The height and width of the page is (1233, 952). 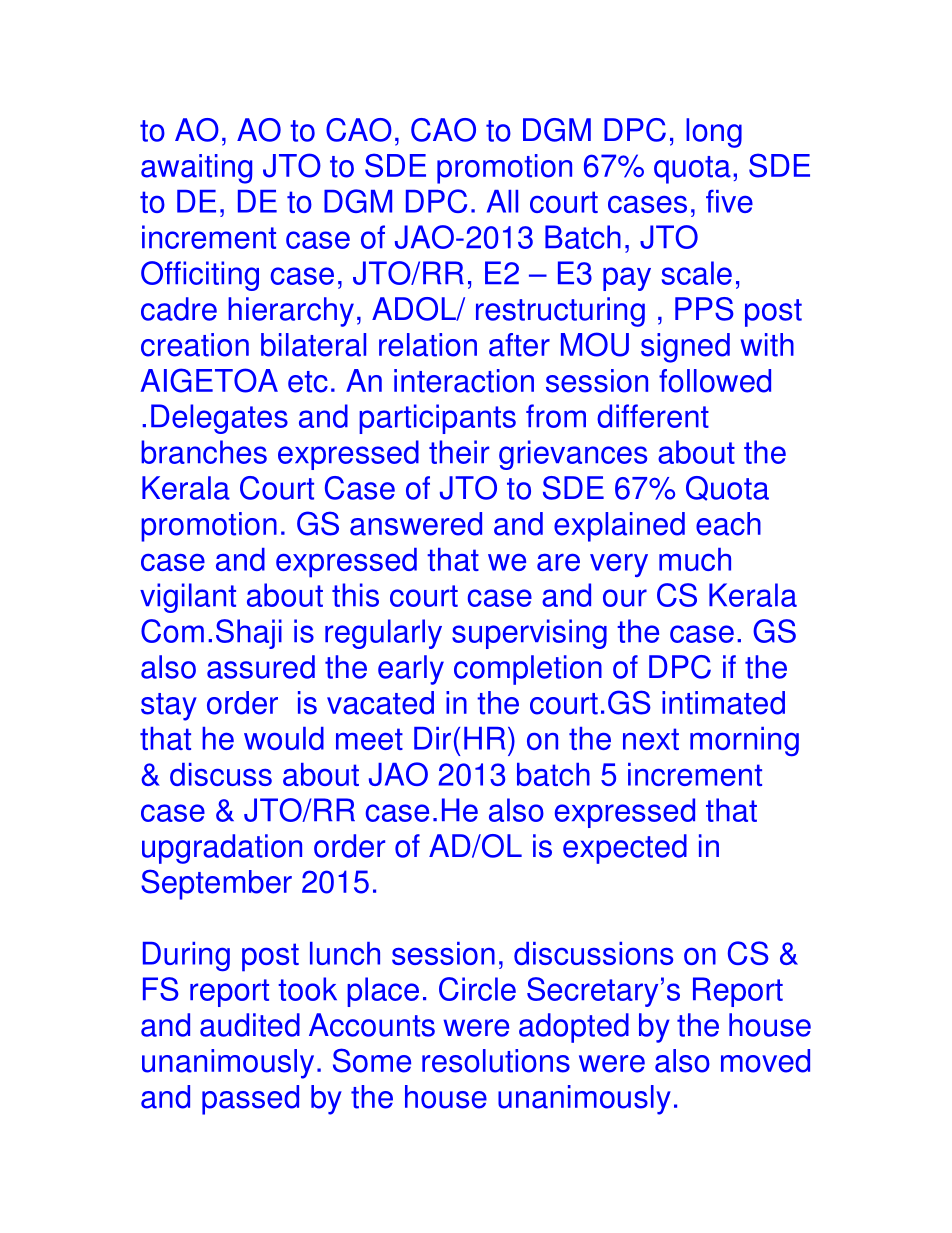 What do you see at coordinates (714, 133) in the page?
I see `long` at bounding box center [714, 133].
